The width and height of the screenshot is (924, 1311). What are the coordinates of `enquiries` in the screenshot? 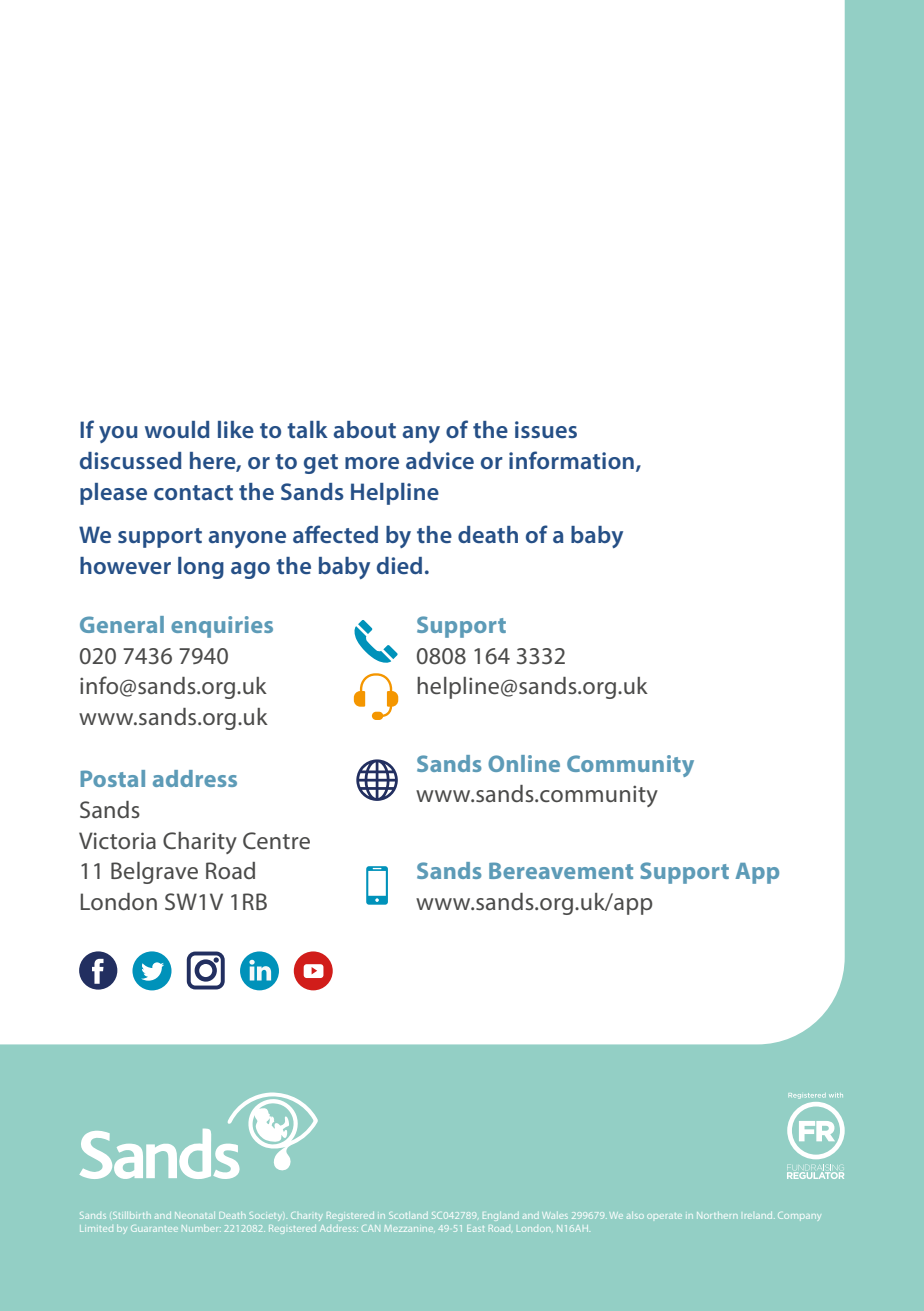 It's located at (222, 627).
